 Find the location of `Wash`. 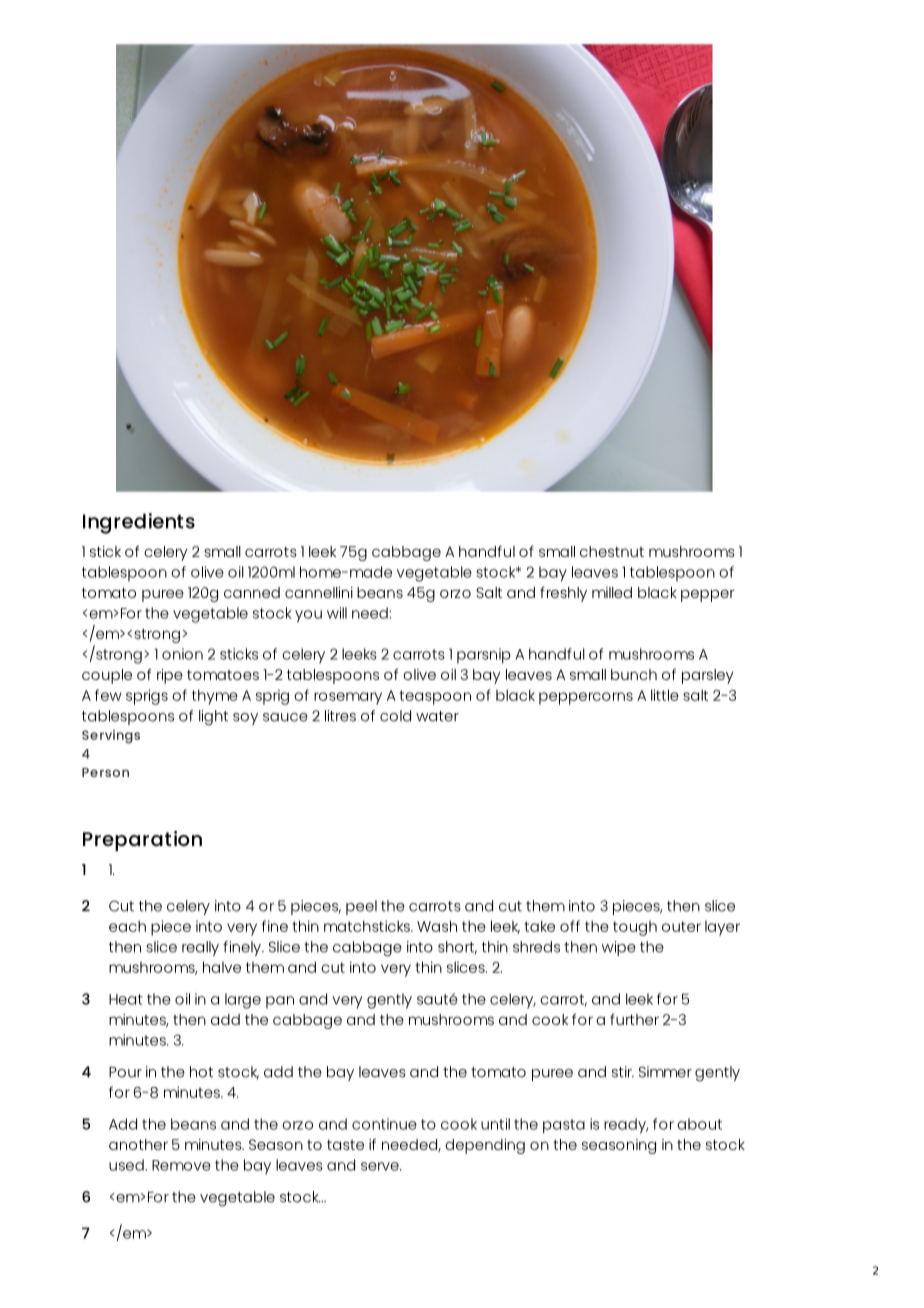

Wash is located at coordinates (437, 926).
